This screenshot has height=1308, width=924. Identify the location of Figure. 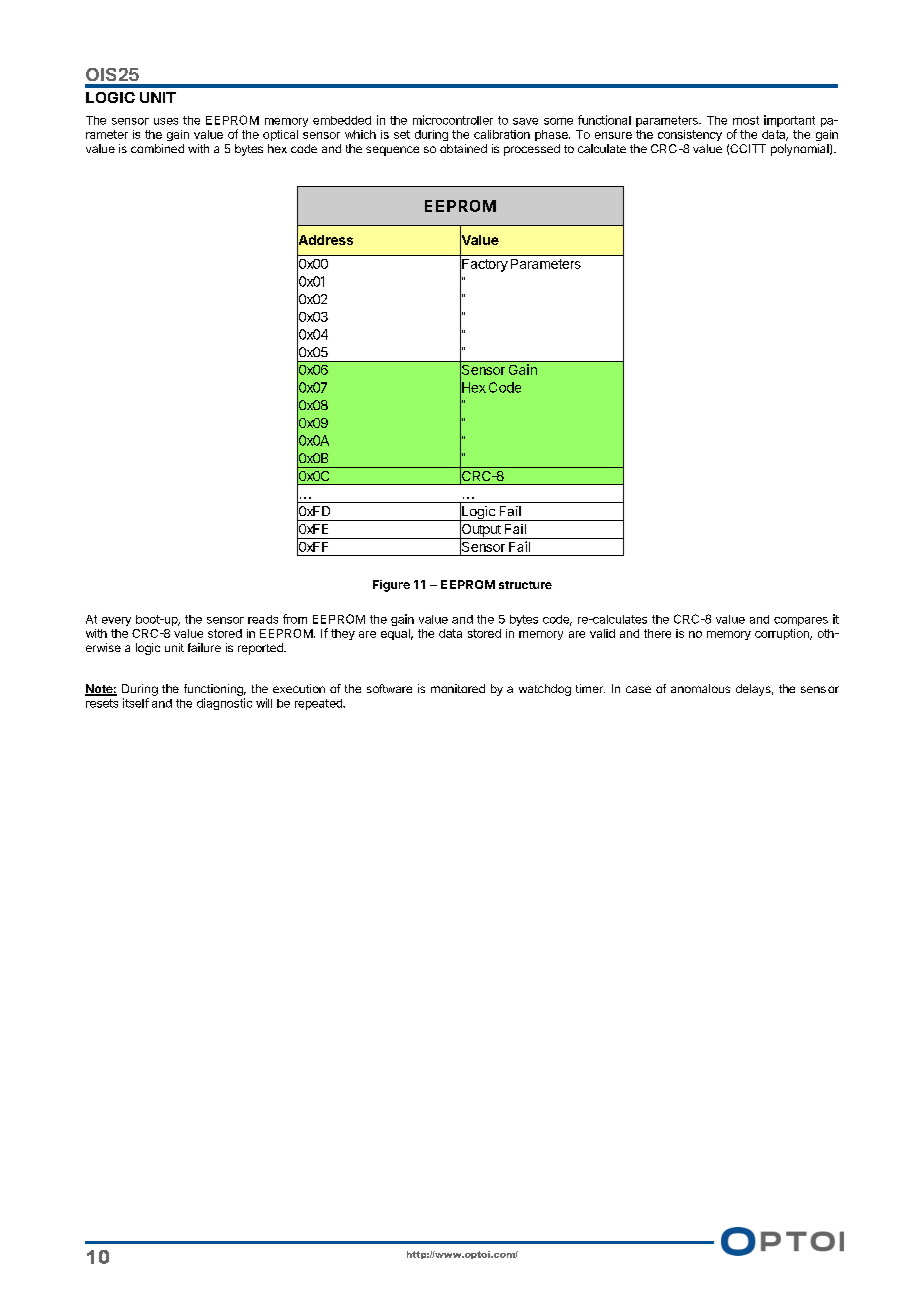
(391, 586).
